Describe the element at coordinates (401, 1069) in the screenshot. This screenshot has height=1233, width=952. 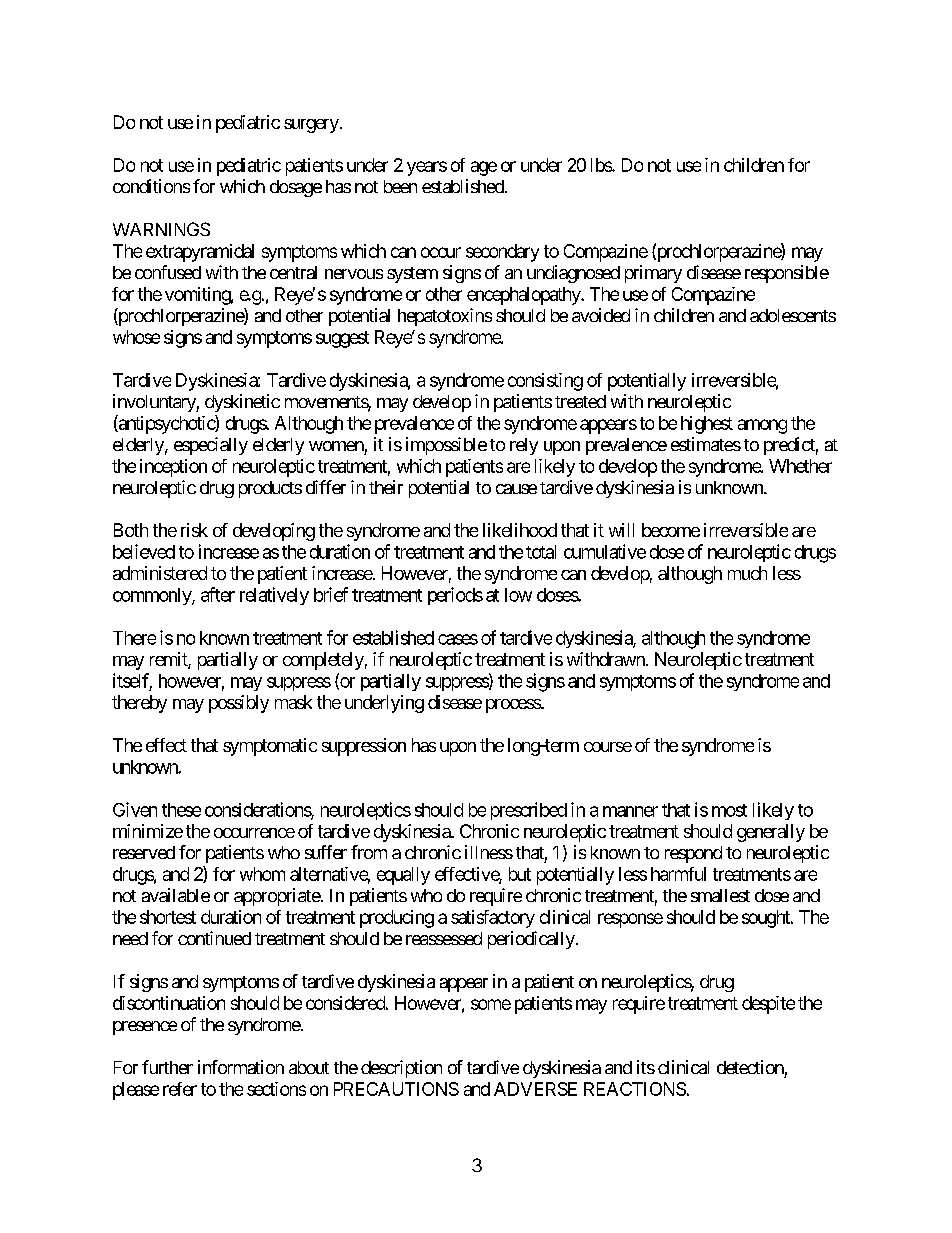
I see `description` at that location.
